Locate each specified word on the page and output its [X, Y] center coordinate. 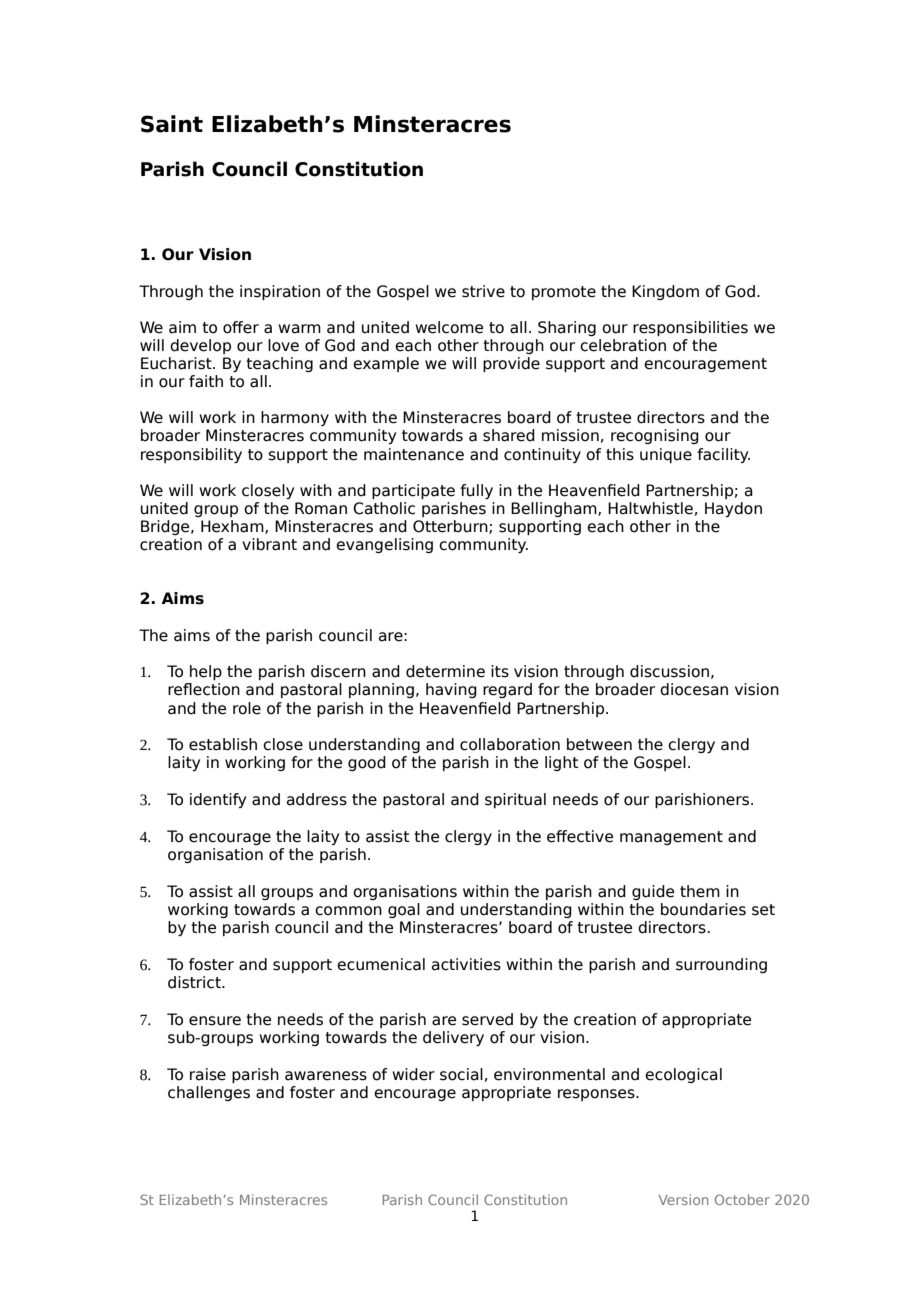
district [195, 982]
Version [684, 1199]
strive [483, 291]
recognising [655, 436]
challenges [209, 1093]
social [461, 1074]
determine [445, 671]
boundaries [703, 909]
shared [509, 435]
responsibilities [690, 328]
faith [206, 381]
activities [466, 964]
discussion [669, 671]
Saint [172, 124]
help [206, 672]
